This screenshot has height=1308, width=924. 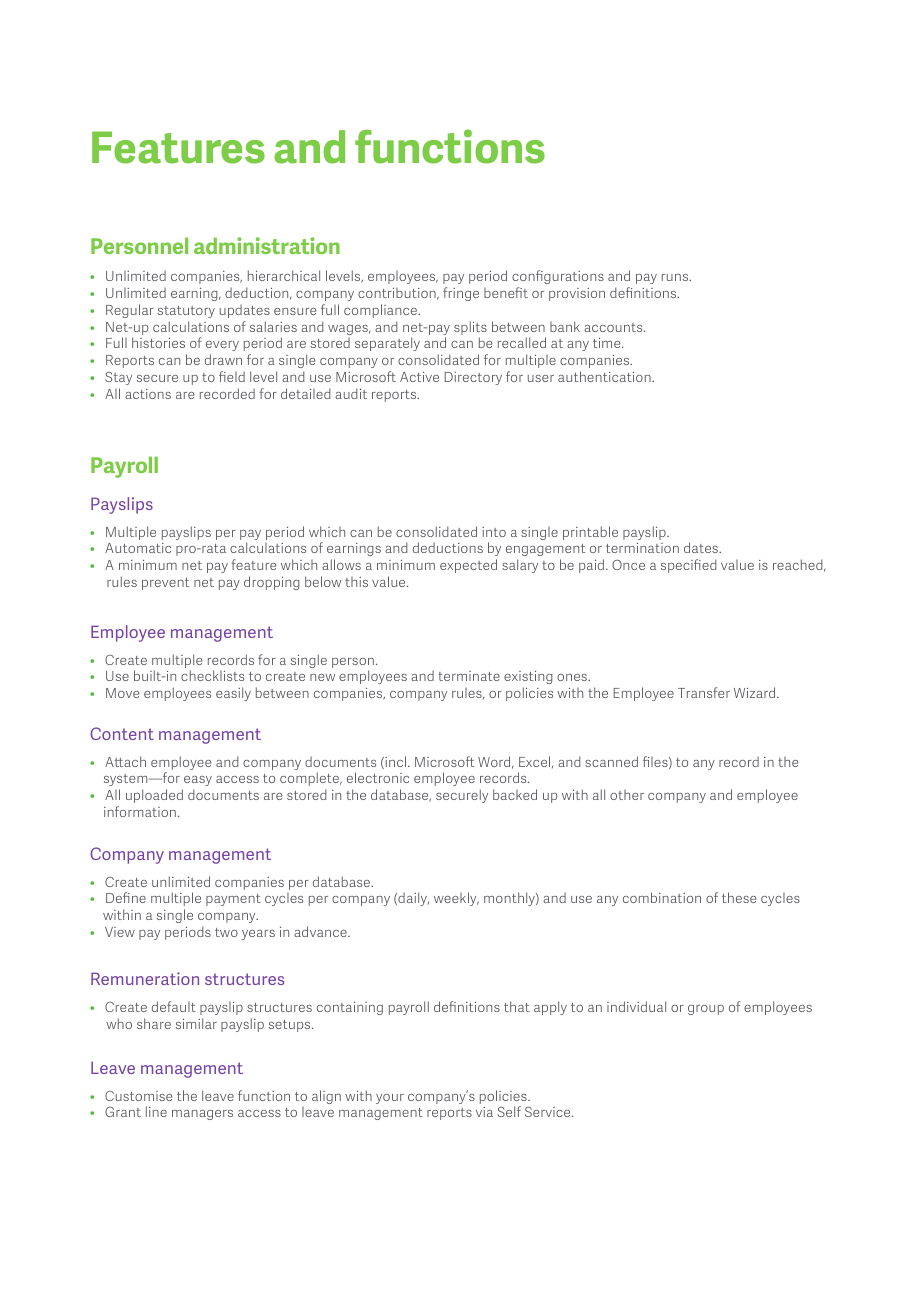 I want to click on uploaded, so click(x=154, y=796).
